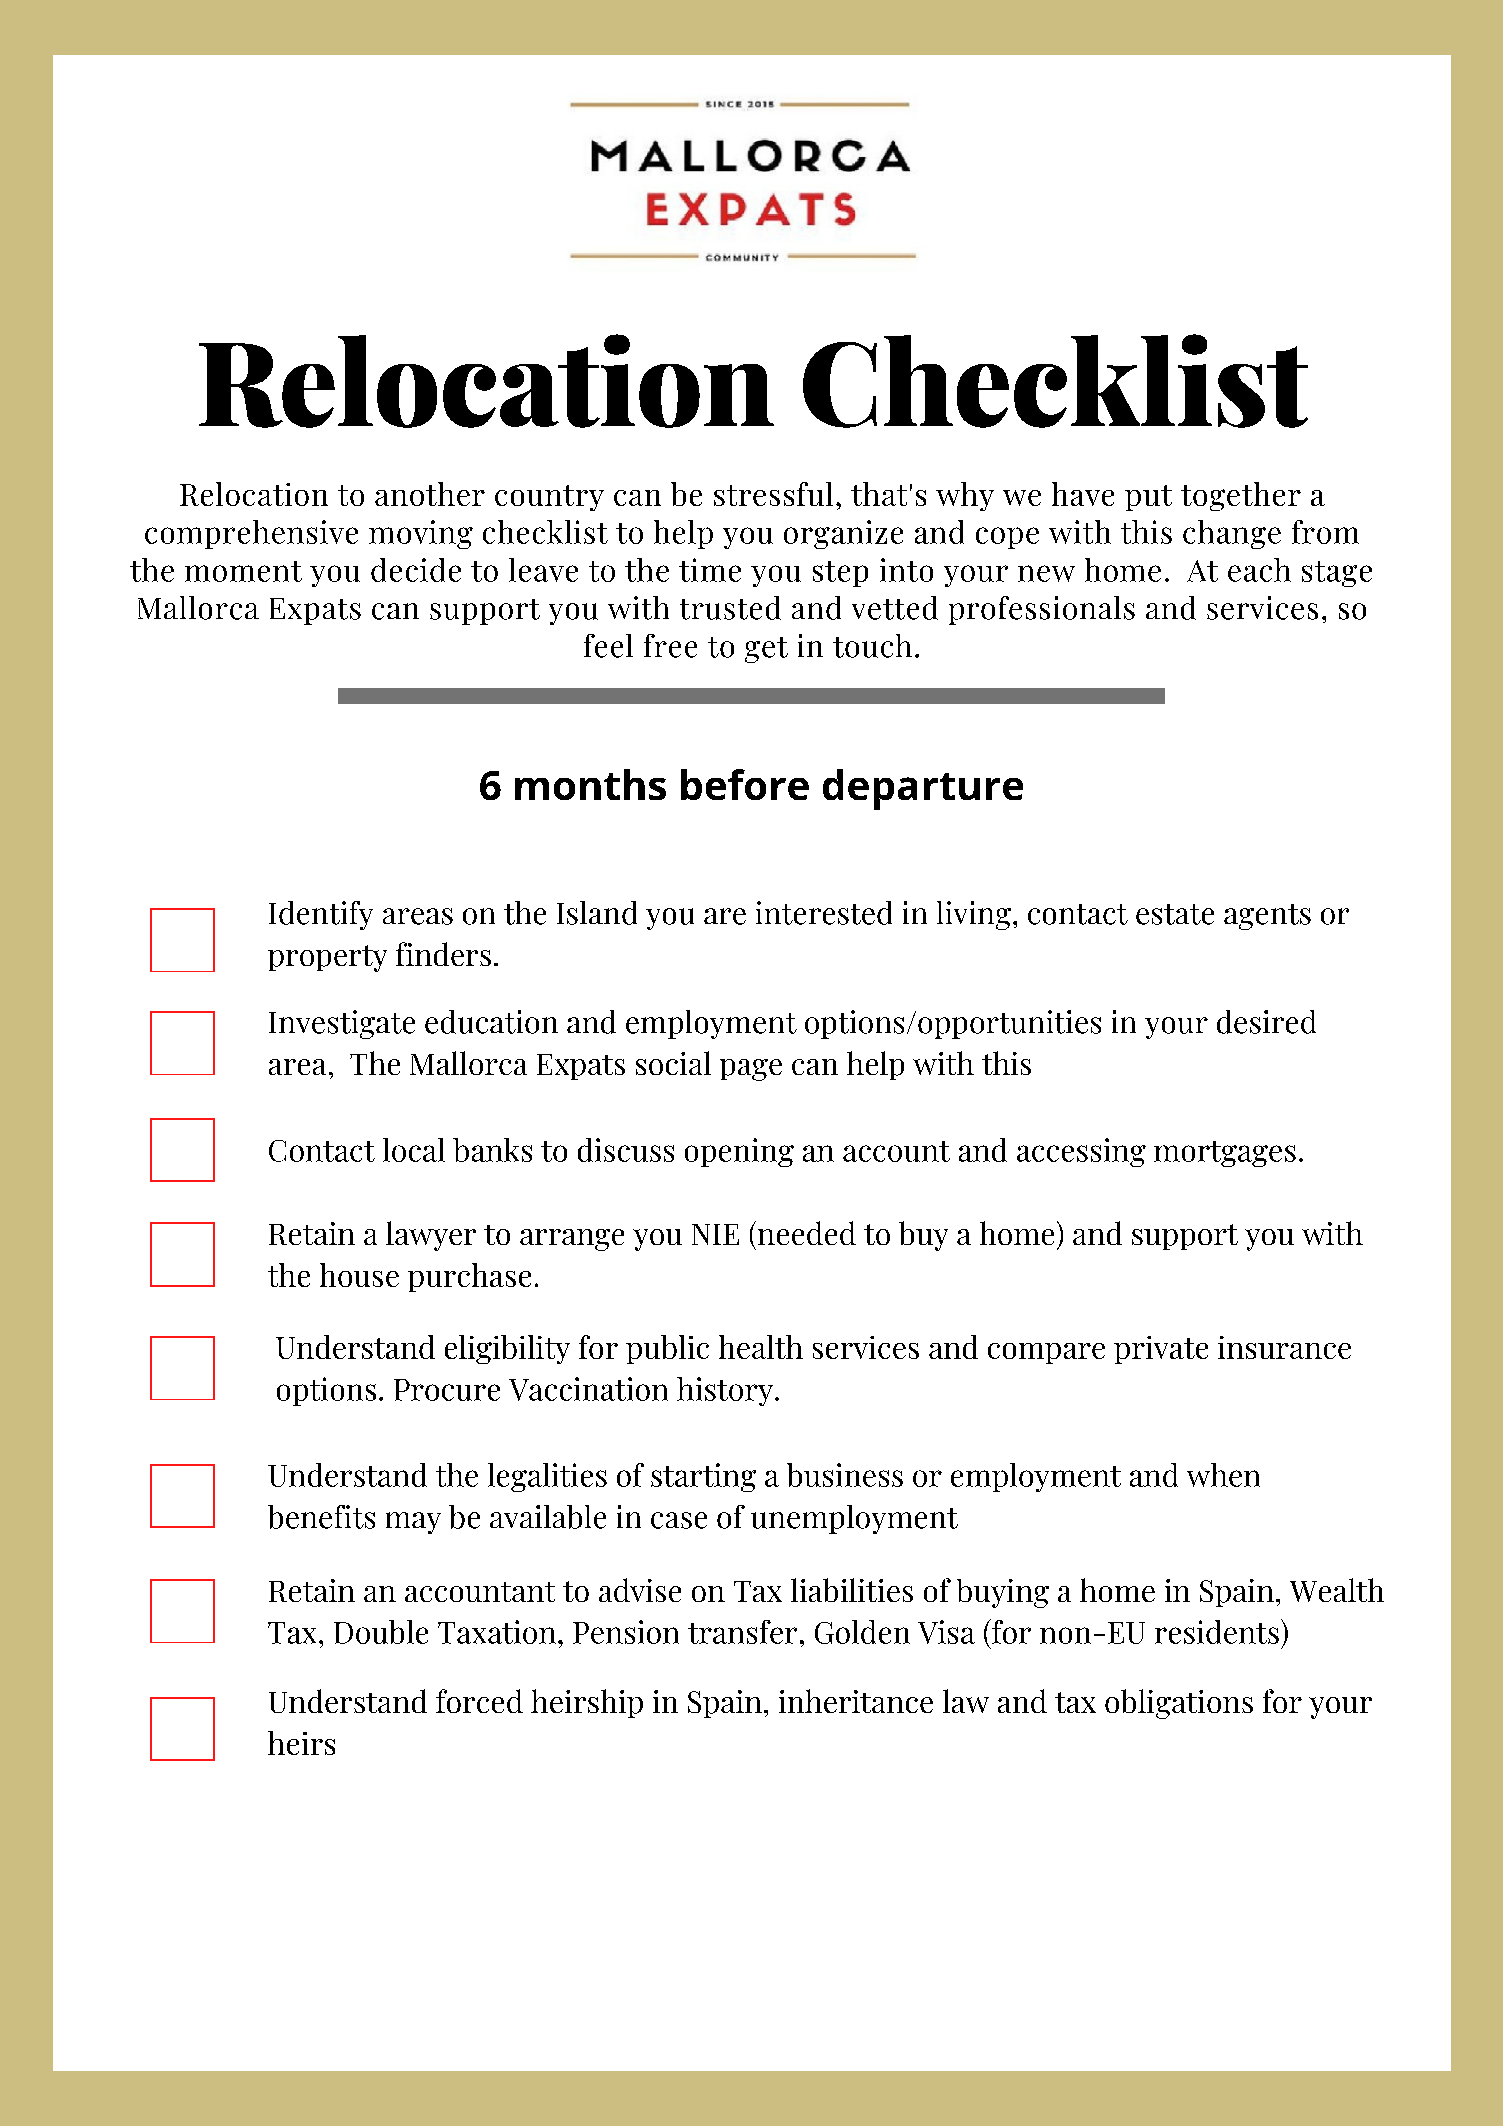 This image has width=1503, height=2126. I want to click on house, so click(359, 1275).
